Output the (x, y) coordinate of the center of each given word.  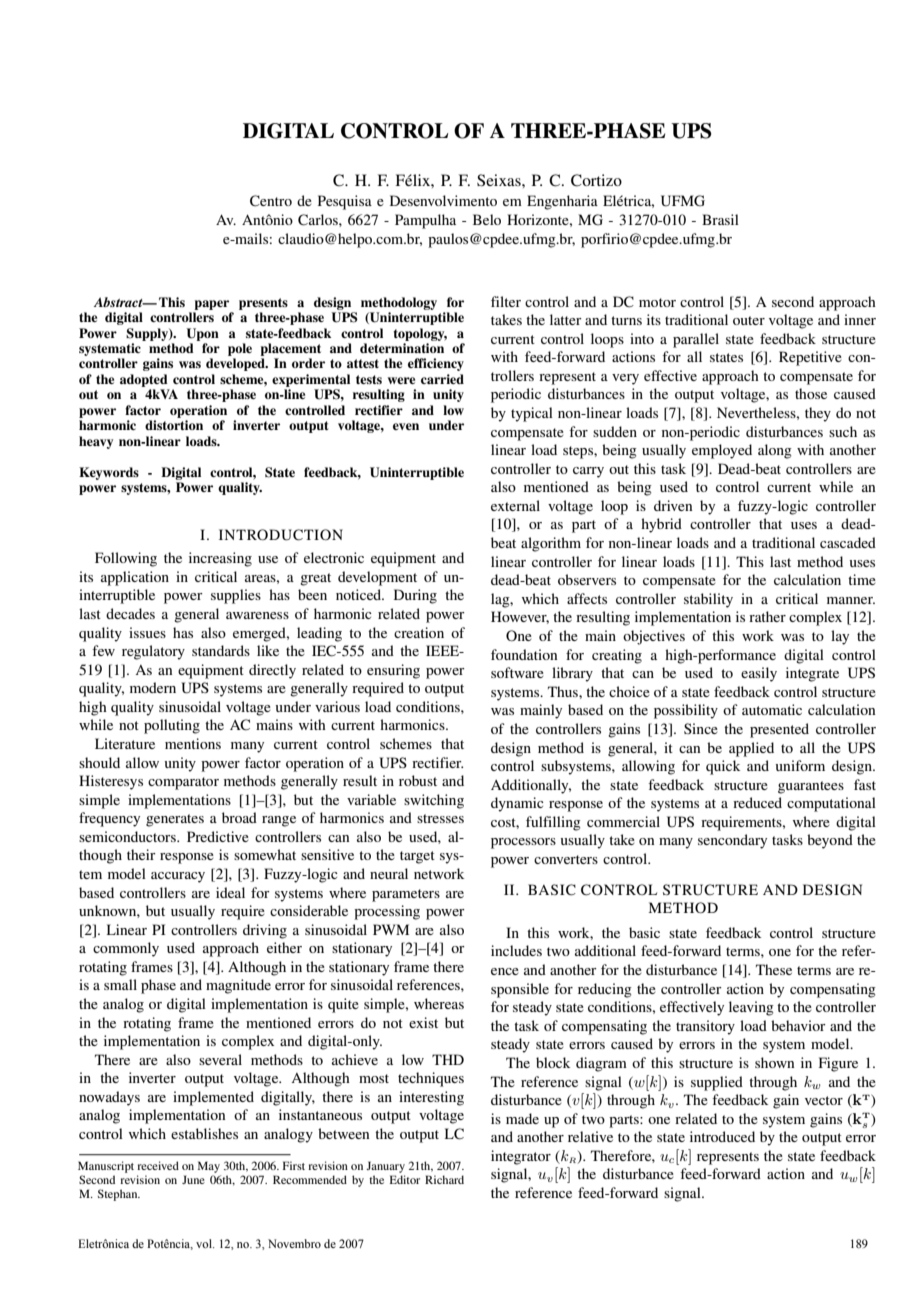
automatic (772, 709)
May (209, 1167)
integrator (521, 1157)
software (517, 672)
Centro (271, 201)
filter (506, 301)
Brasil (720, 219)
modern (153, 687)
